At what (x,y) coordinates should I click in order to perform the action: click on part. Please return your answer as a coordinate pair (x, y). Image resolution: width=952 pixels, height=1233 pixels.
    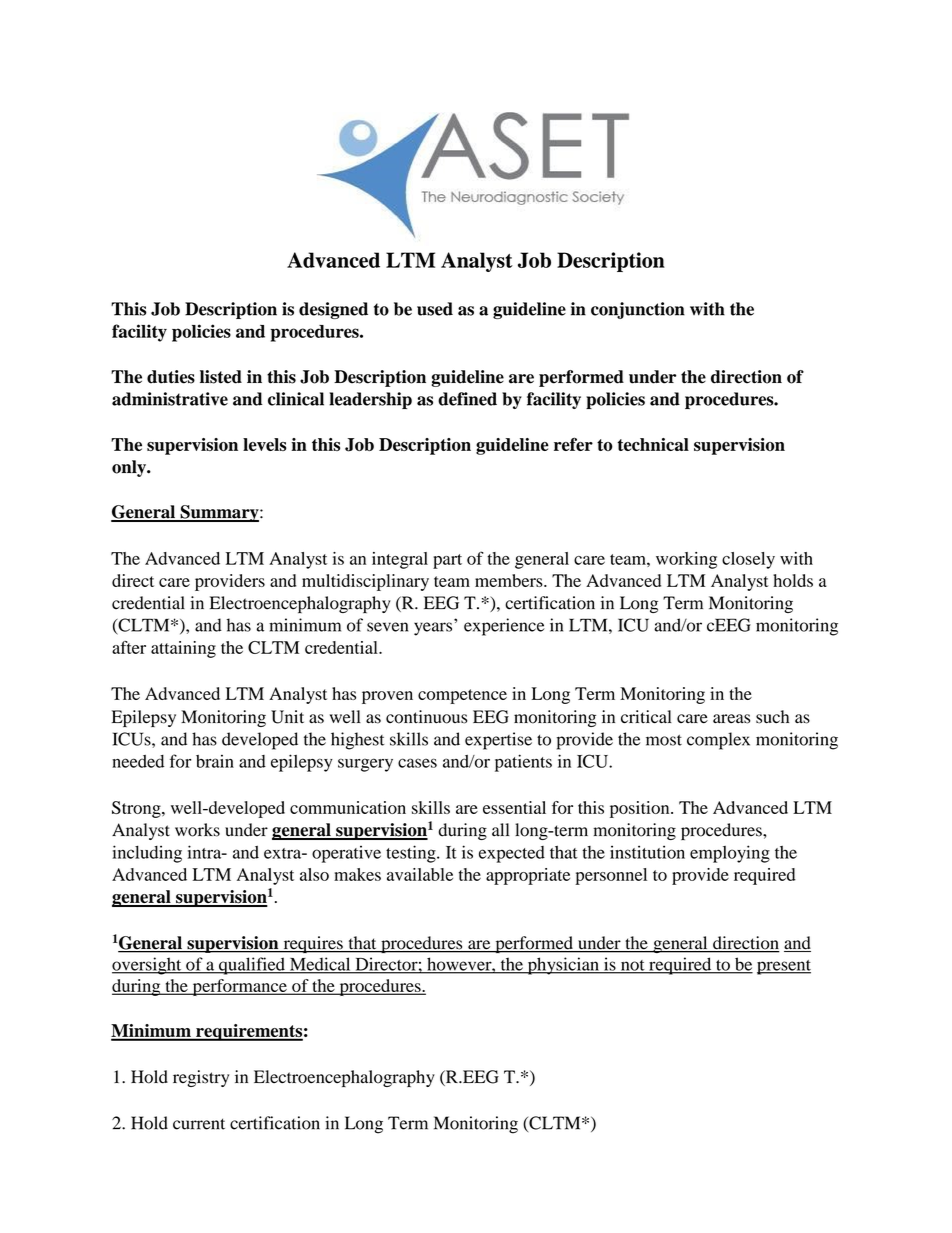
    Looking at the image, I should click on (447, 561).
